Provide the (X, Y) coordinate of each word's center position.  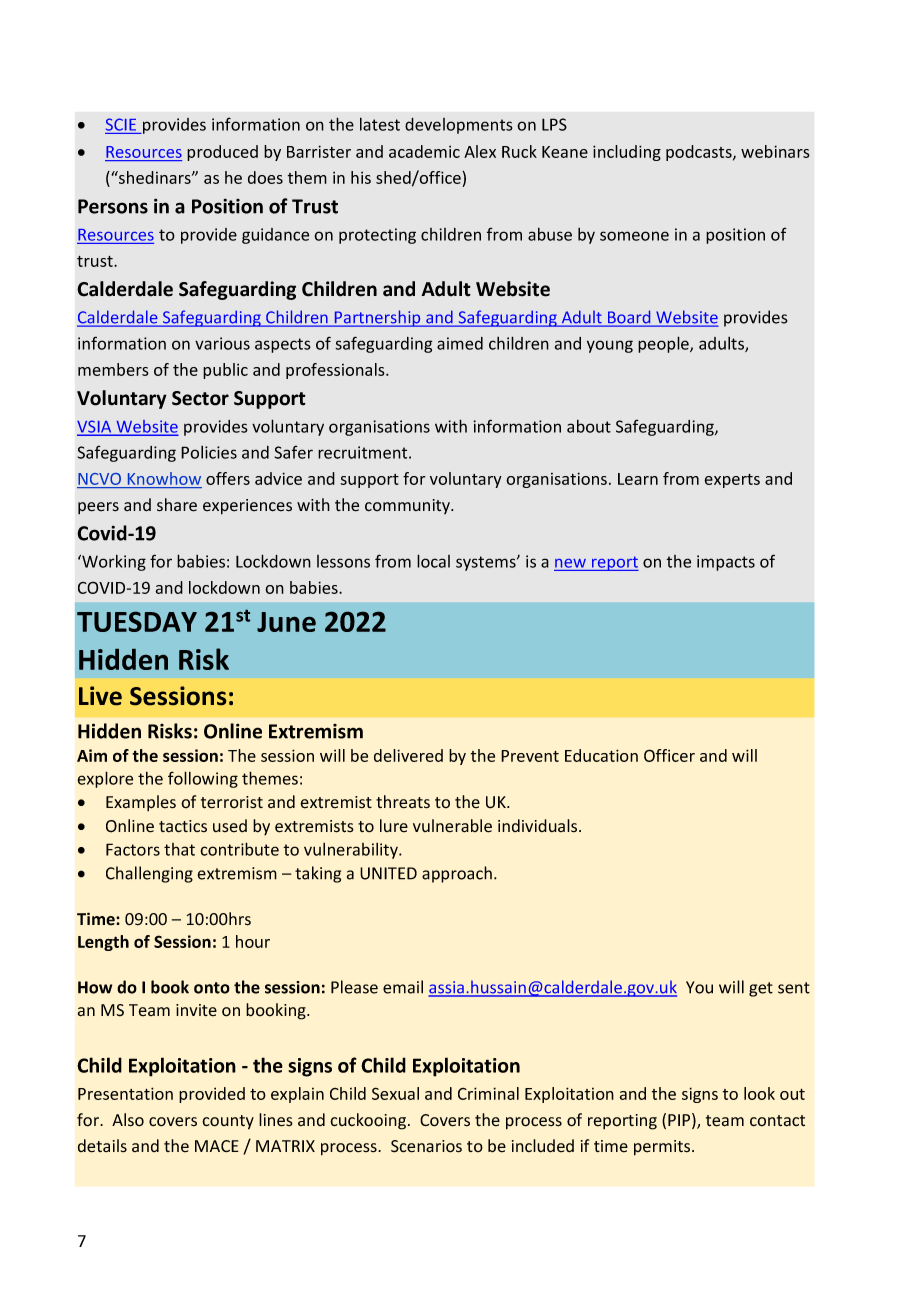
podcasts (700, 153)
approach (457, 874)
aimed (460, 343)
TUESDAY (137, 622)
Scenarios (426, 1146)
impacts (726, 563)
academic (424, 151)
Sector (200, 398)
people (664, 344)
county (228, 1122)
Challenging (149, 874)
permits (663, 1148)
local (433, 561)
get (761, 989)
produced (222, 153)
